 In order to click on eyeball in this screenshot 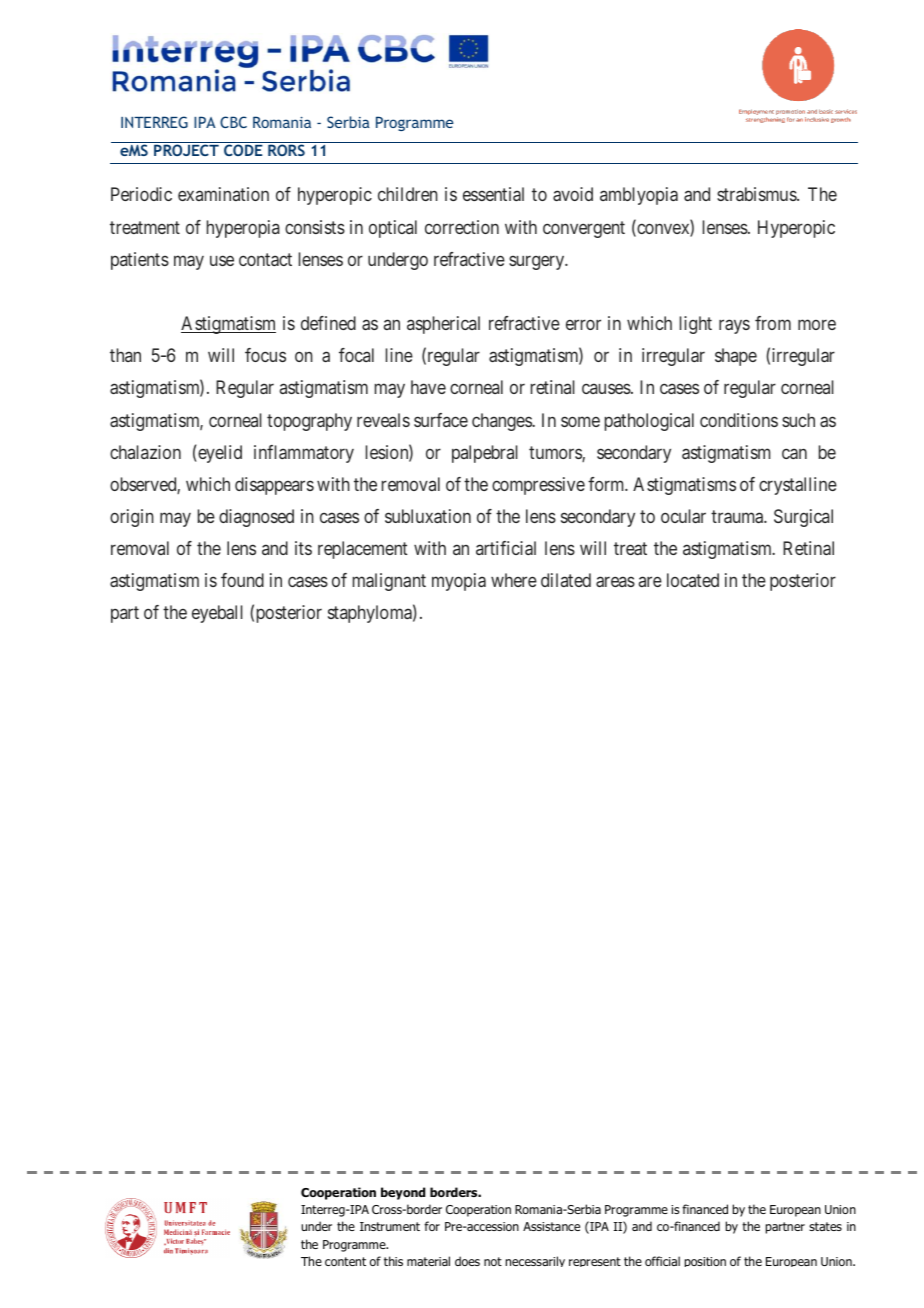, I will do `click(217, 614)`.
